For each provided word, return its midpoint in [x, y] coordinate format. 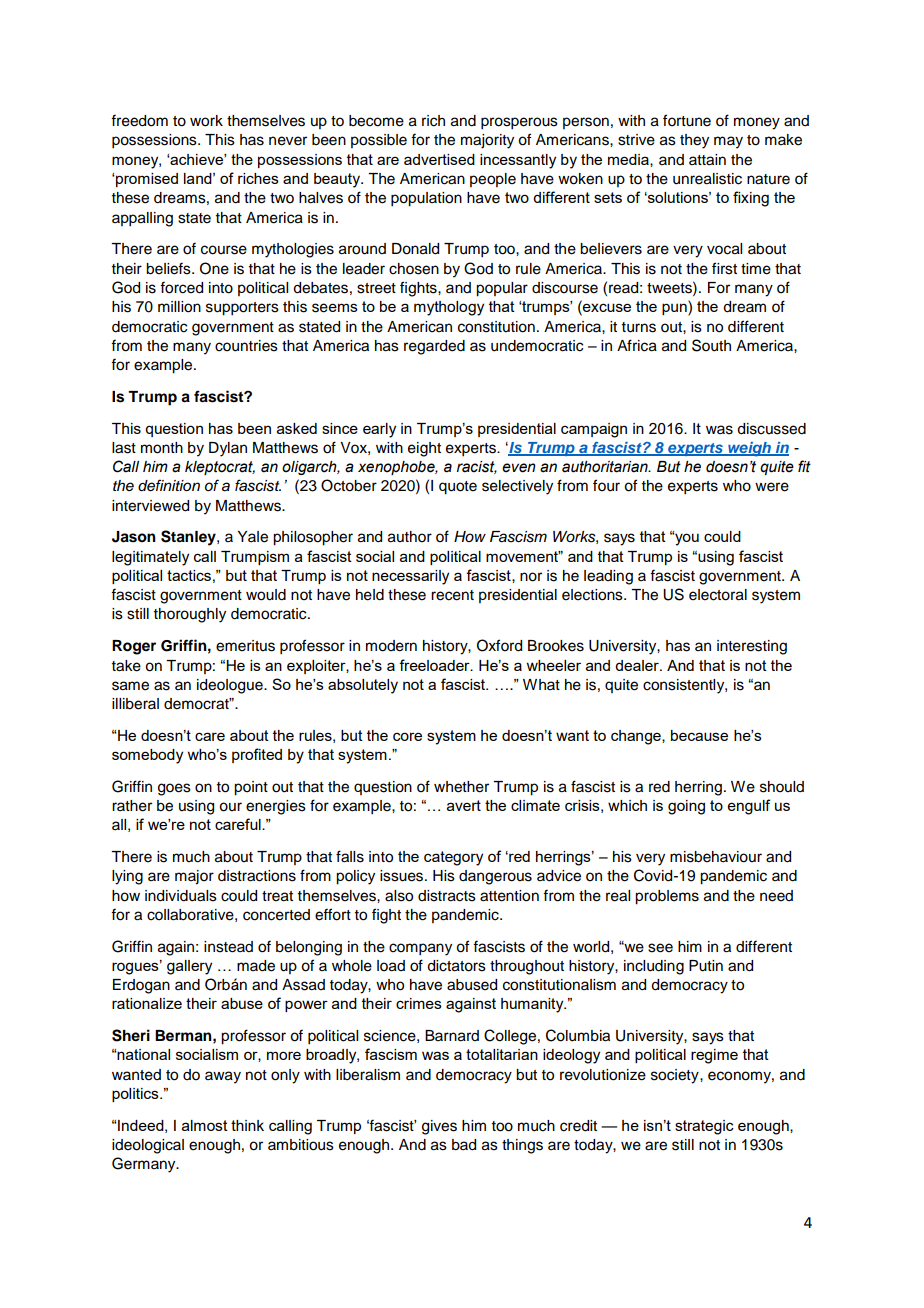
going [686, 807]
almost [205, 1125]
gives [439, 1127]
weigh [749, 449]
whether [461, 787]
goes [174, 789]
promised [146, 180]
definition [169, 485]
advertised [439, 159]
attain [707, 160]
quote [458, 488]
